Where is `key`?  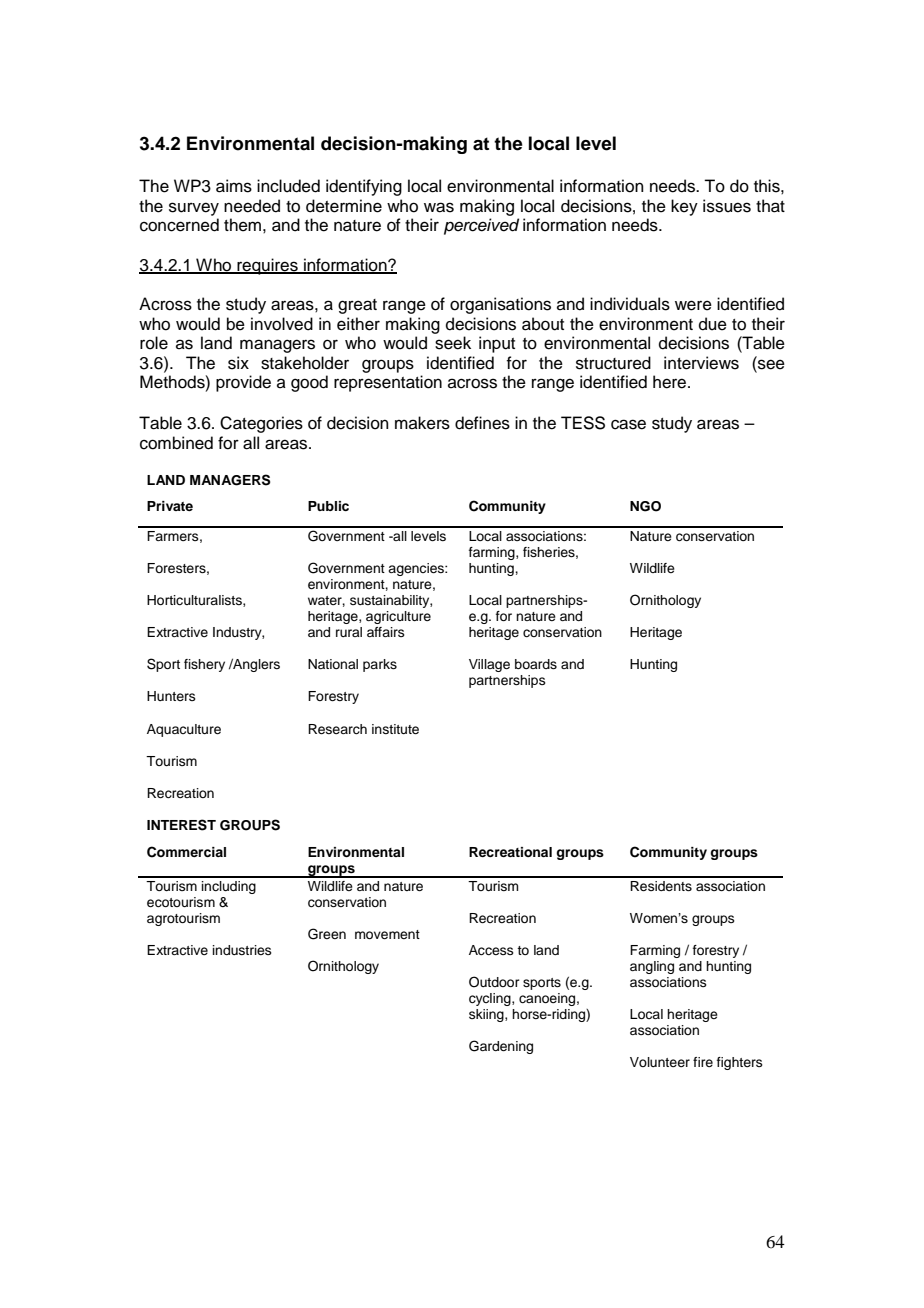
key is located at coordinates (684, 207).
